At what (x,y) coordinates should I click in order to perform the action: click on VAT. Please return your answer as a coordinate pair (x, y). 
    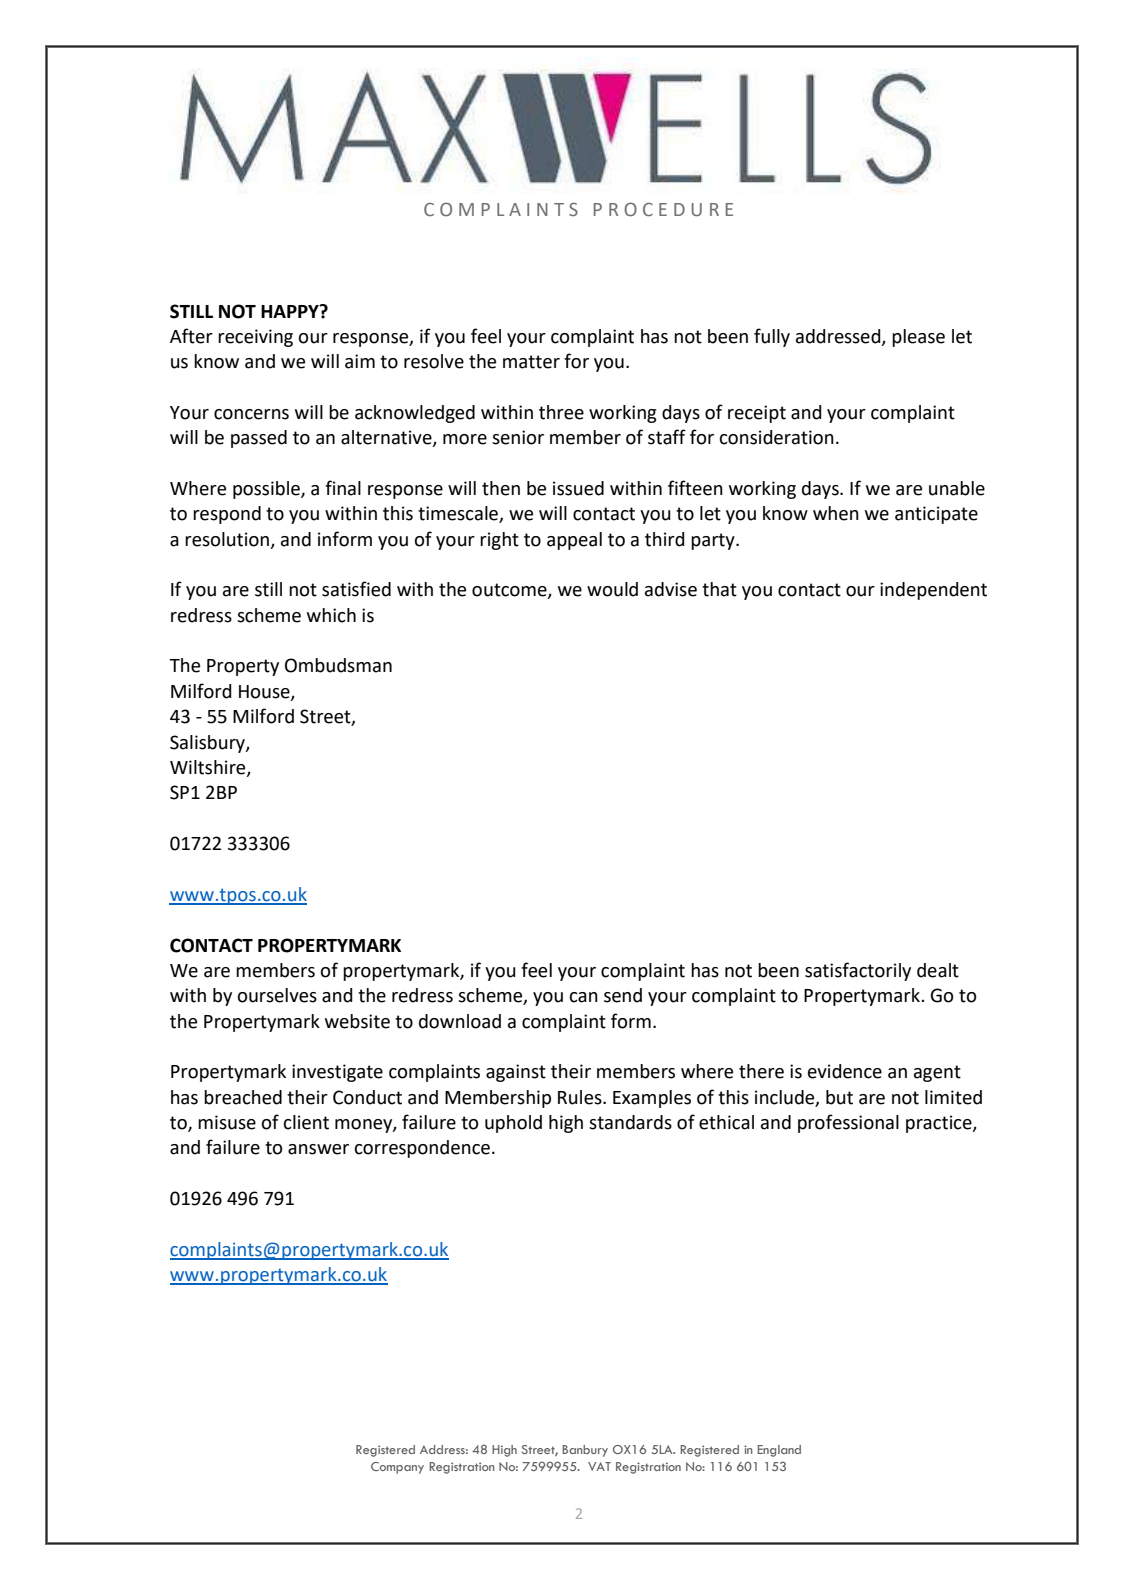
    Looking at the image, I should click on (599, 1466).
